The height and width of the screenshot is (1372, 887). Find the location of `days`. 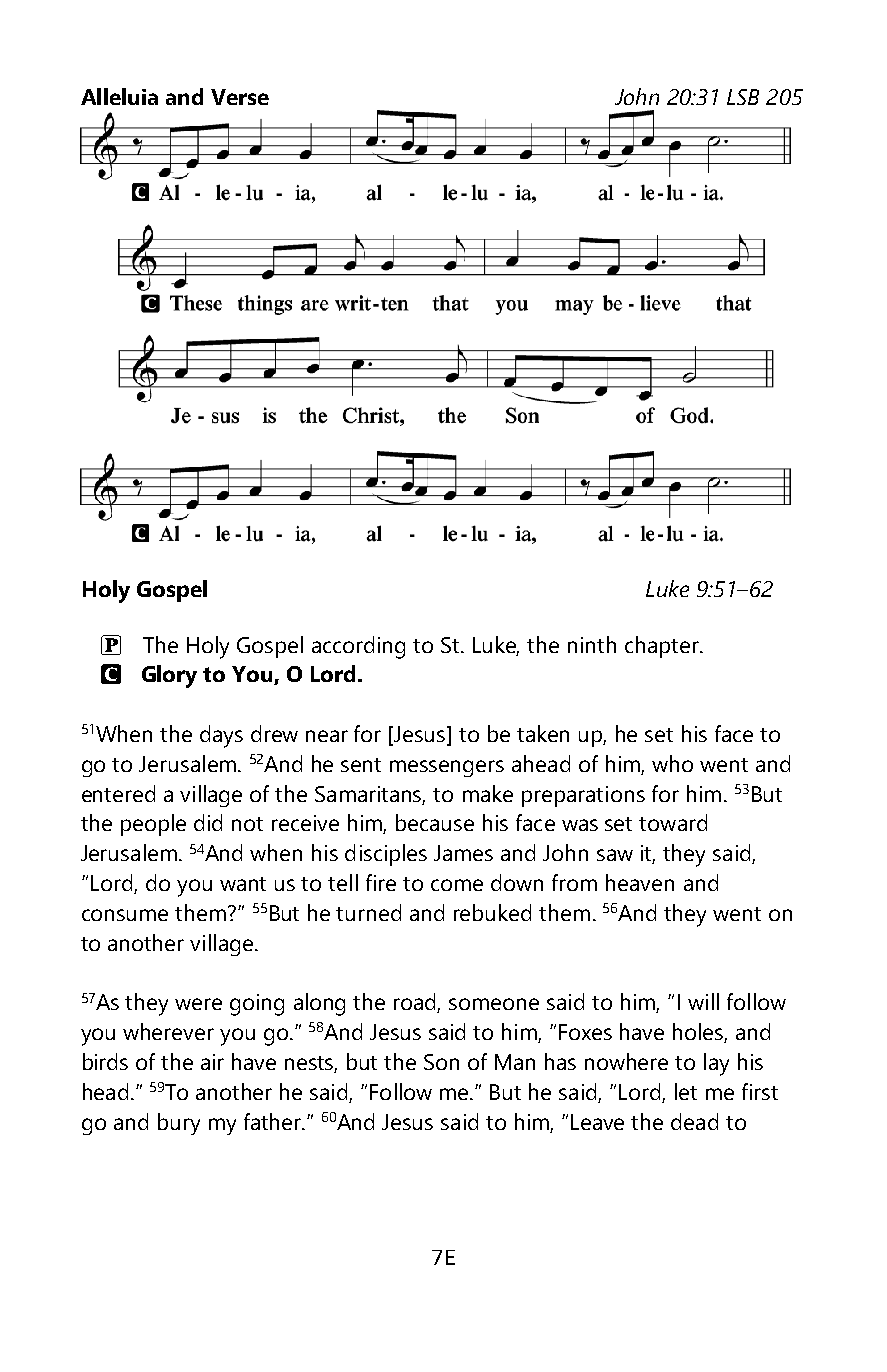

days is located at coordinates (221, 736).
